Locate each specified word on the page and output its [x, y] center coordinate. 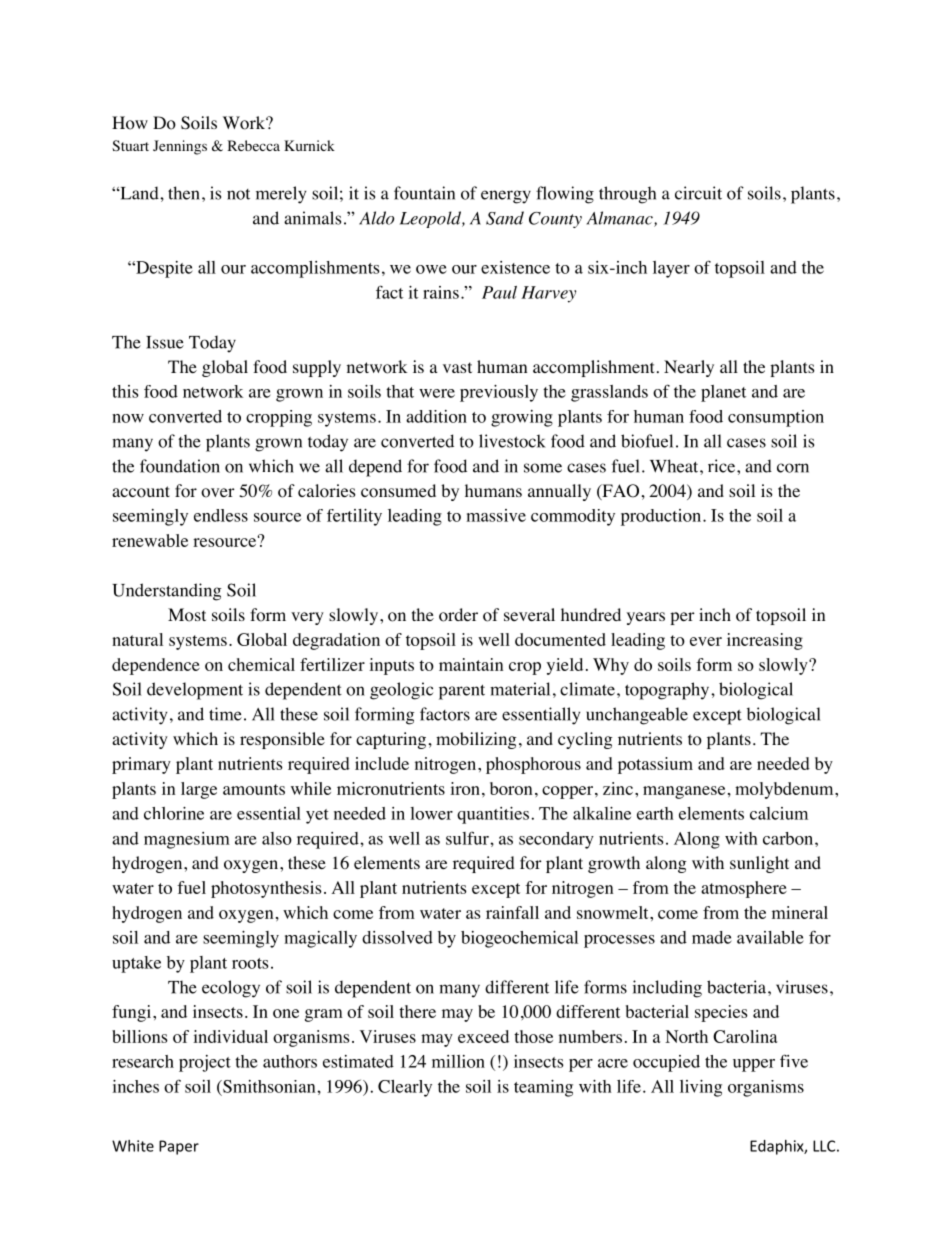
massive [496, 515]
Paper [179, 1147]
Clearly [405, 1088]
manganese [684, 792]
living [701, 1088]
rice [723, 466]
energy [506, 197]
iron [465, 788]
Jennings [180, 147]
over [218, 493]
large [199, 790]
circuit [698, 193]
